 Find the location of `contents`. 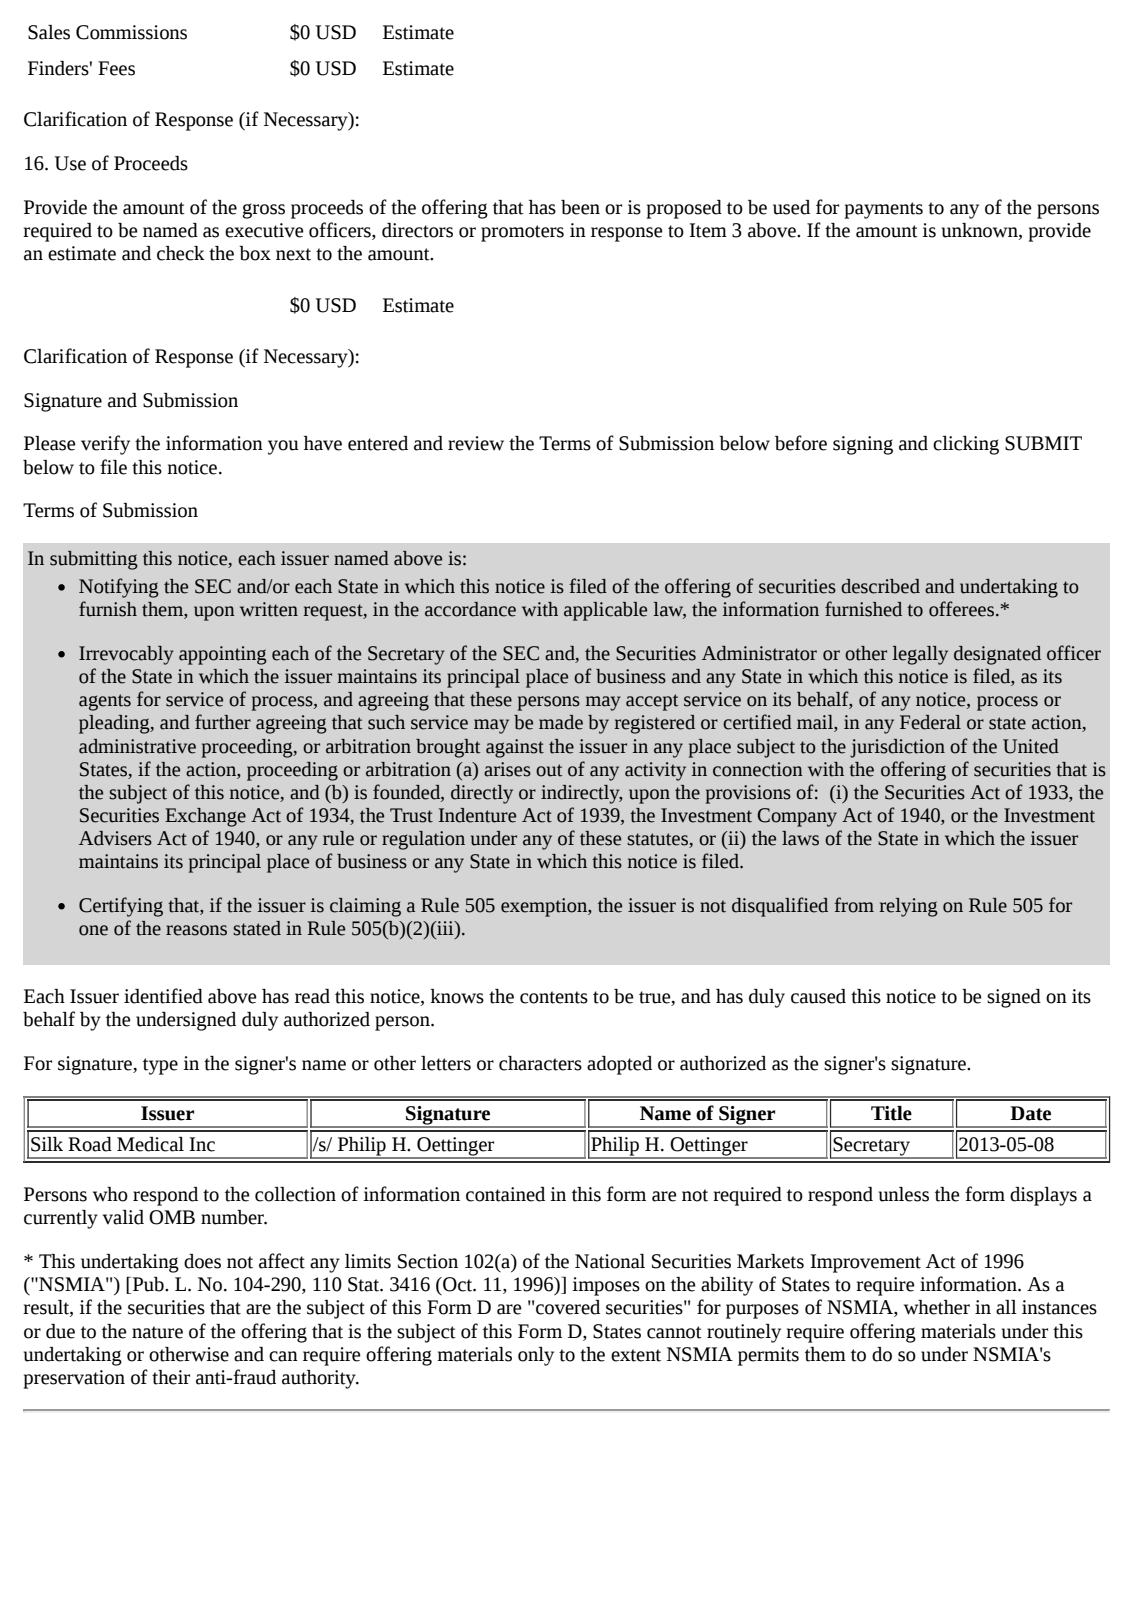

contents is located at coordinates (554, 997).
